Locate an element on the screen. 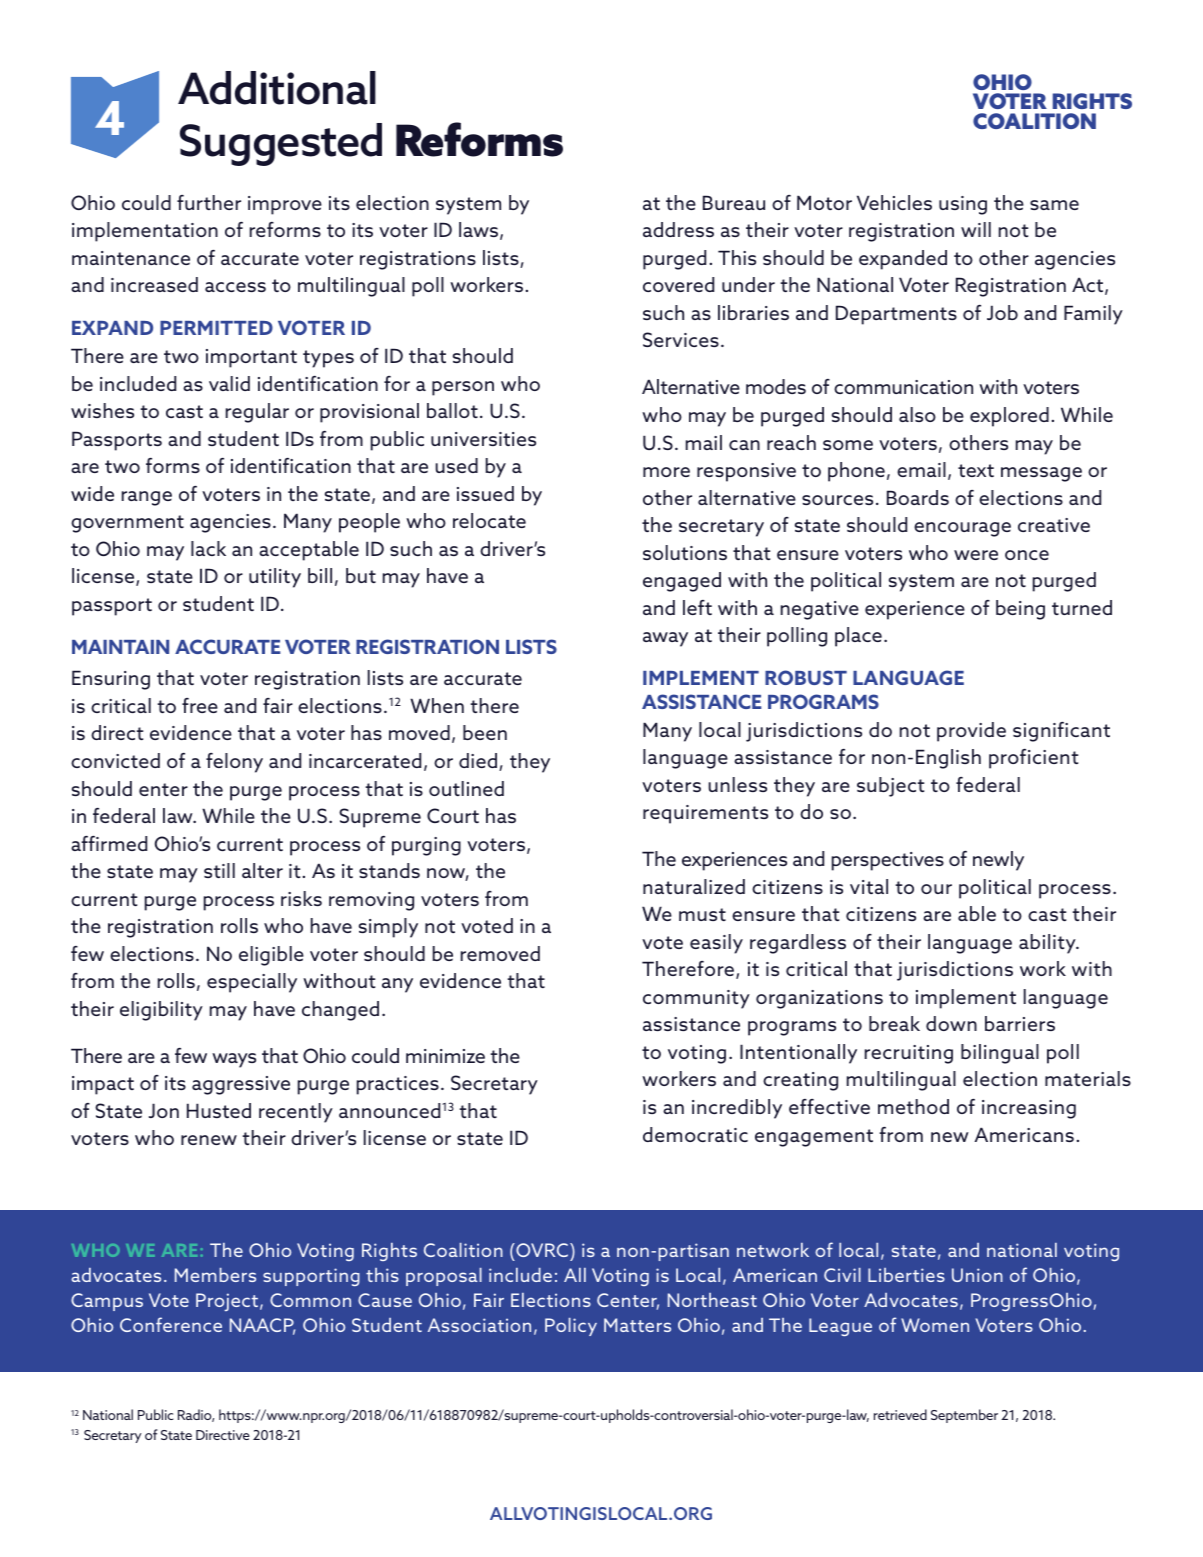  regular is located at coordinates (257, 413).
